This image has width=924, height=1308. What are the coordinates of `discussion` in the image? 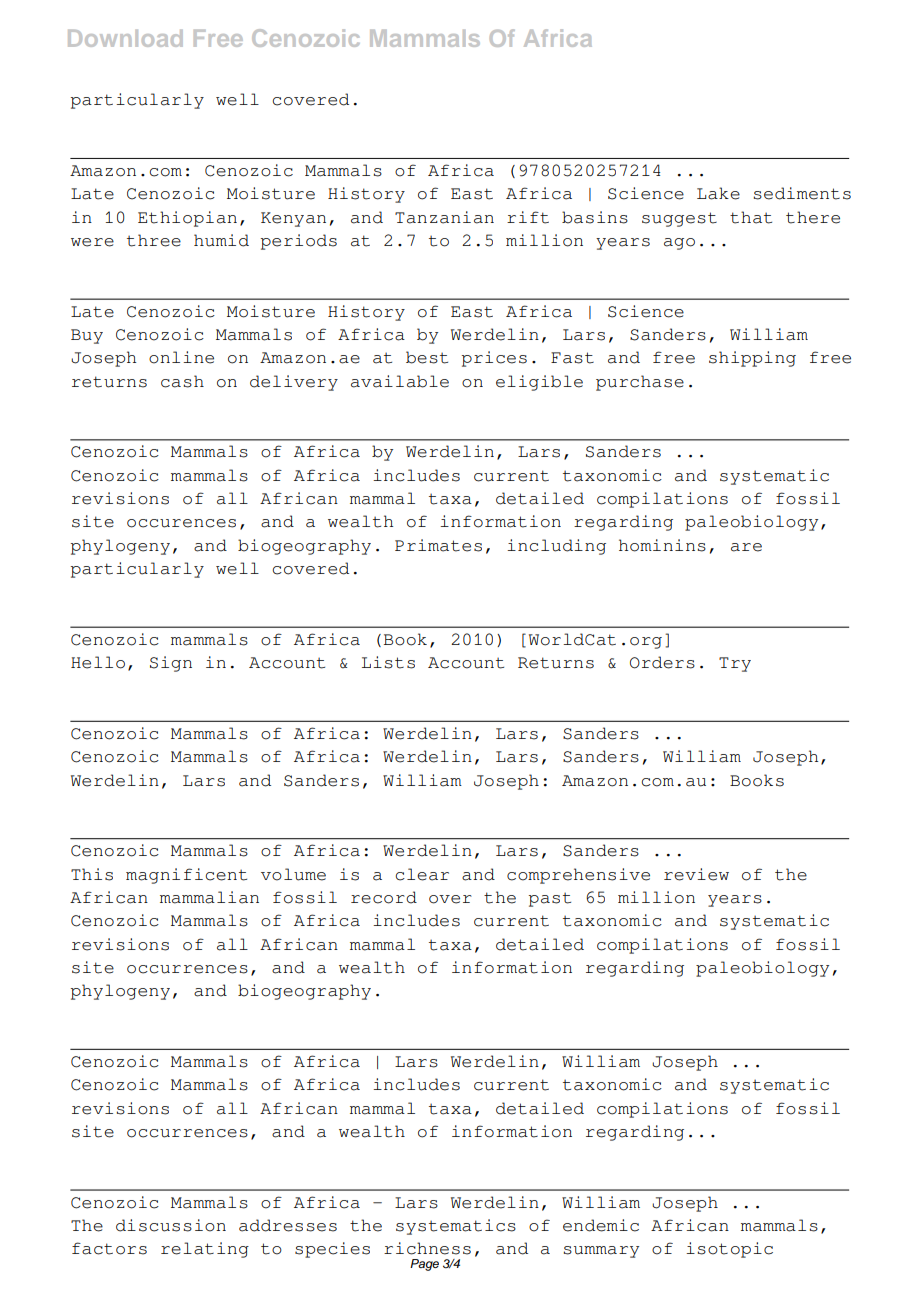 It's located at (171, 1225).
